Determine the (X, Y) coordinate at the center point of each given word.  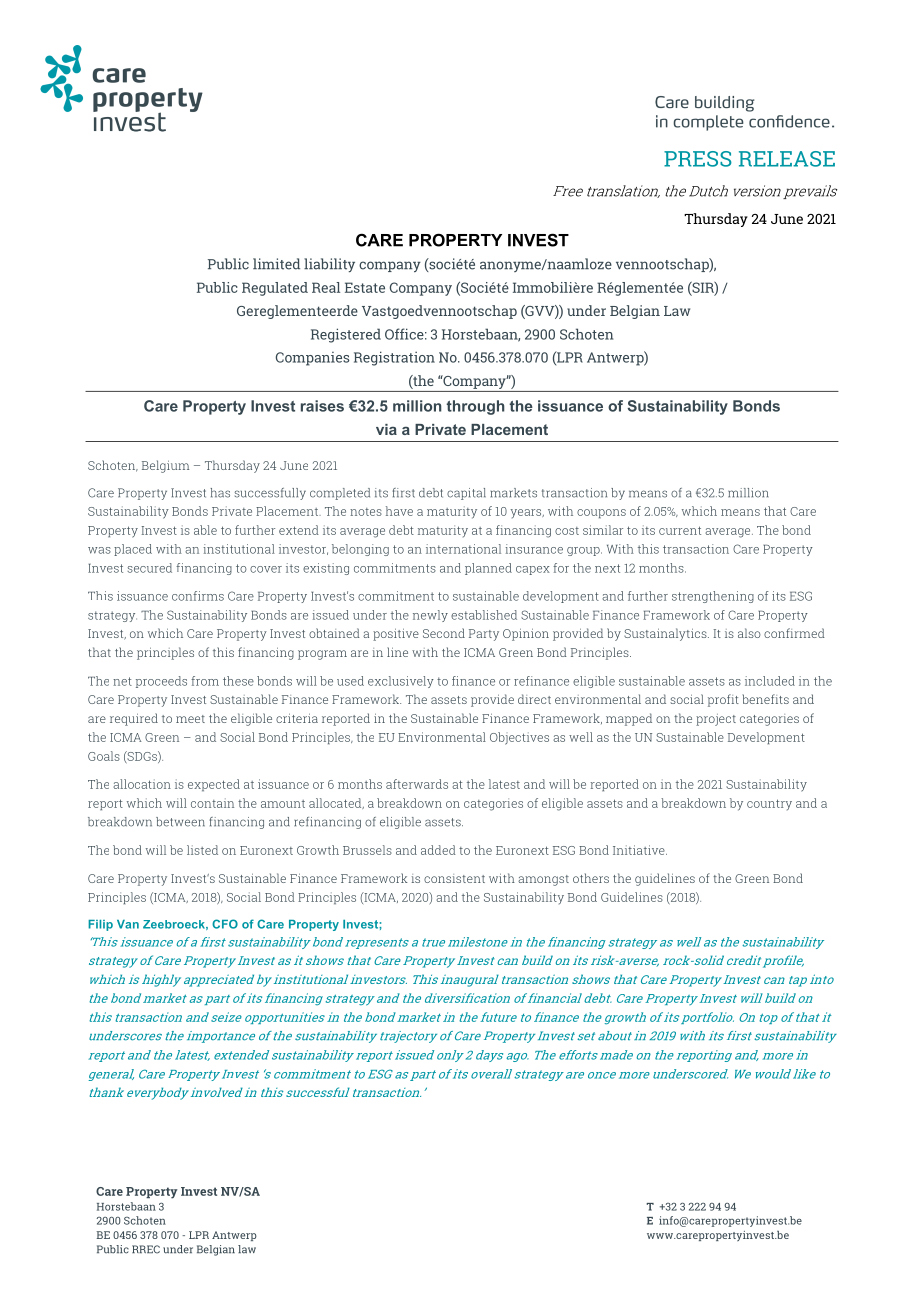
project (716, 720)
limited (276, 264)
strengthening (713, 597)
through (475, 407)
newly (430, 616)
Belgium (165, 466)
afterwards (417, 784)
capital (466, 494)
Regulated (275, 289)
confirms (198, 596)
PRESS (698, 159)
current (680, 530)
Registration (394, 358)
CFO (225, 924)
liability (329, 265)
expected (214, 785)
